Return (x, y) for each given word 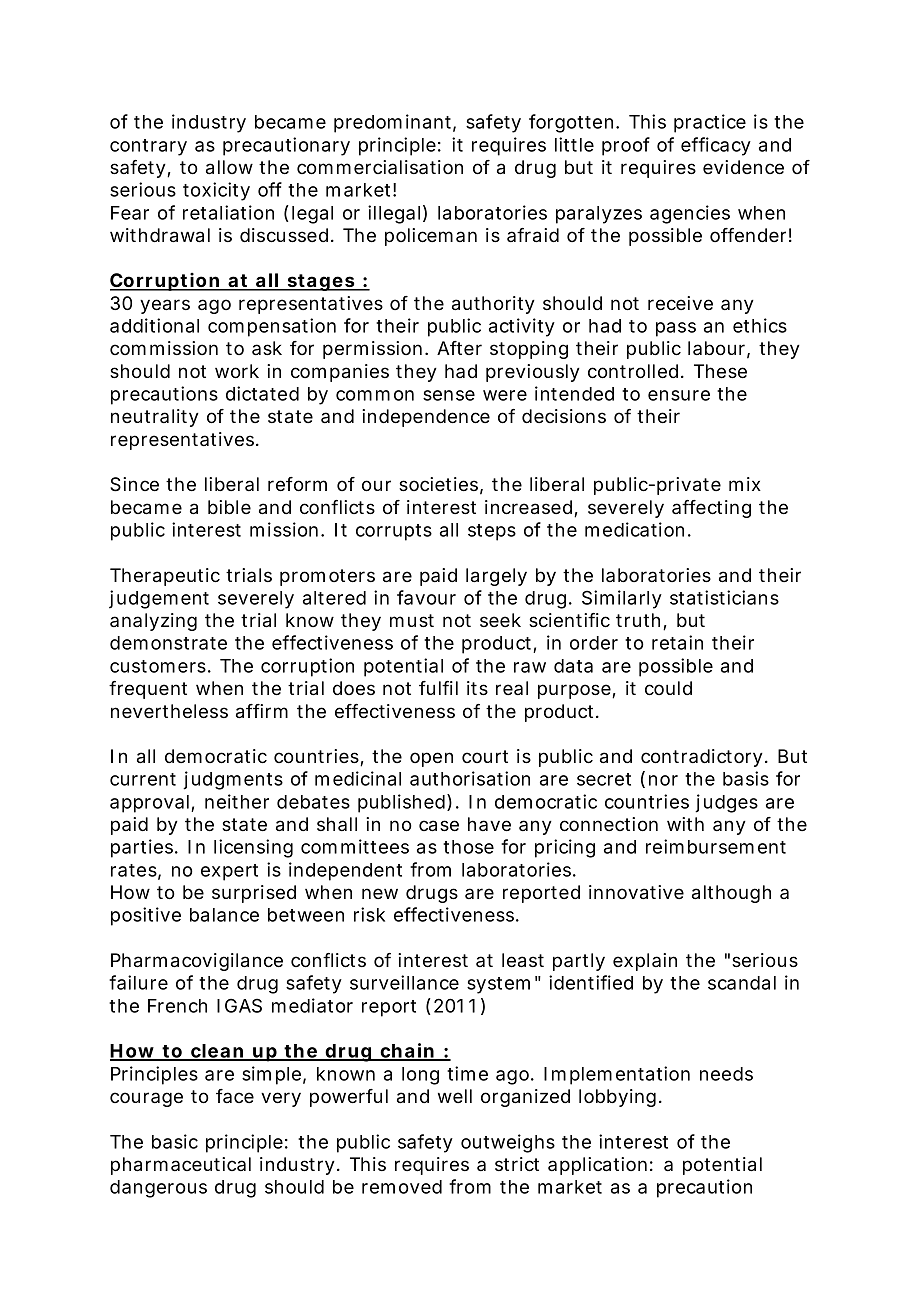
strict (517, 1164)
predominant (392, 123)
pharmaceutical (181, 1166)
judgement (159, 599)
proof (626, 146)
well (455, 1096)
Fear (130, 213)
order (594, 643)
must (412, 620)
